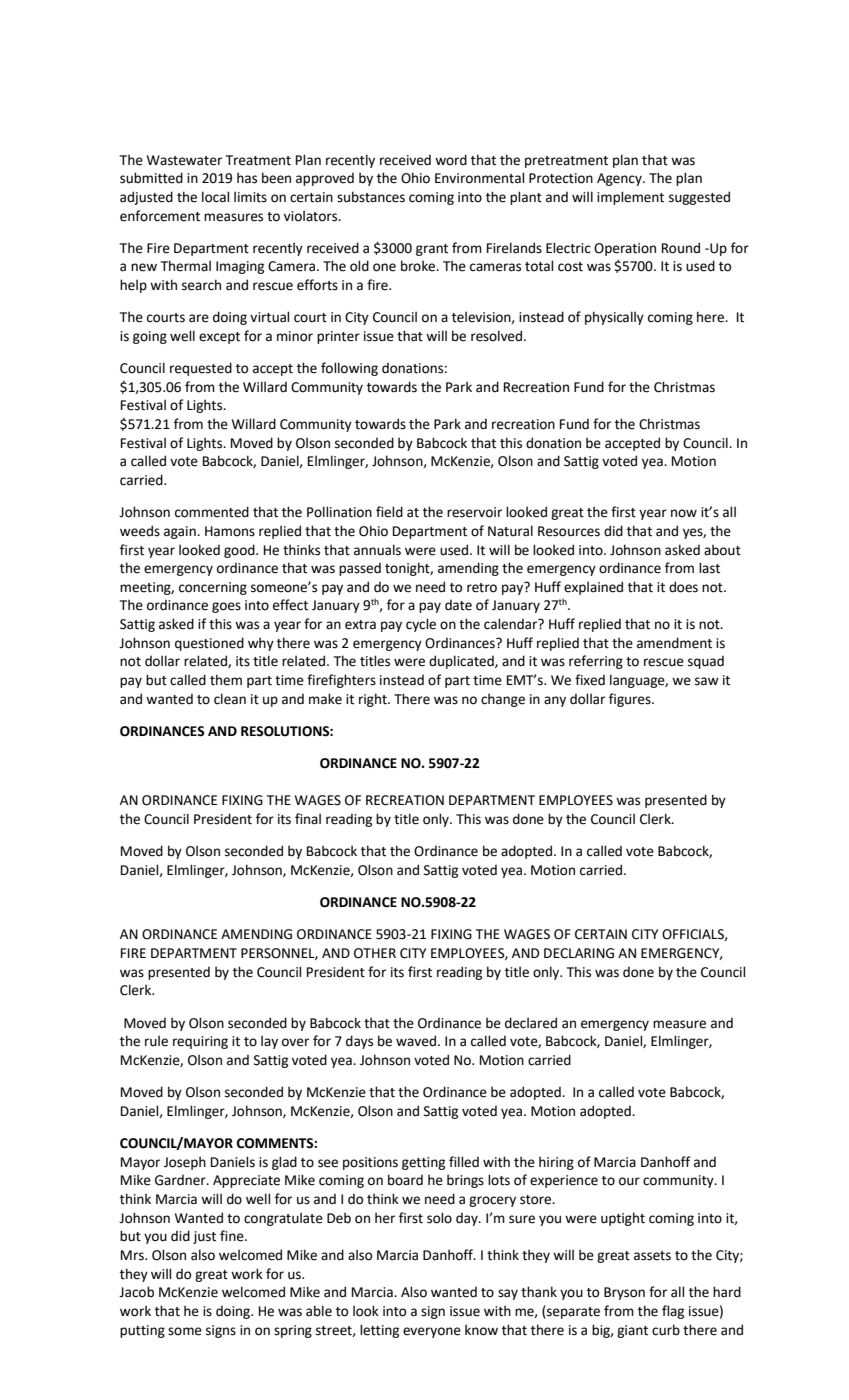 The image size is (849, 1400). I want to click on local, so click(215, 197).
